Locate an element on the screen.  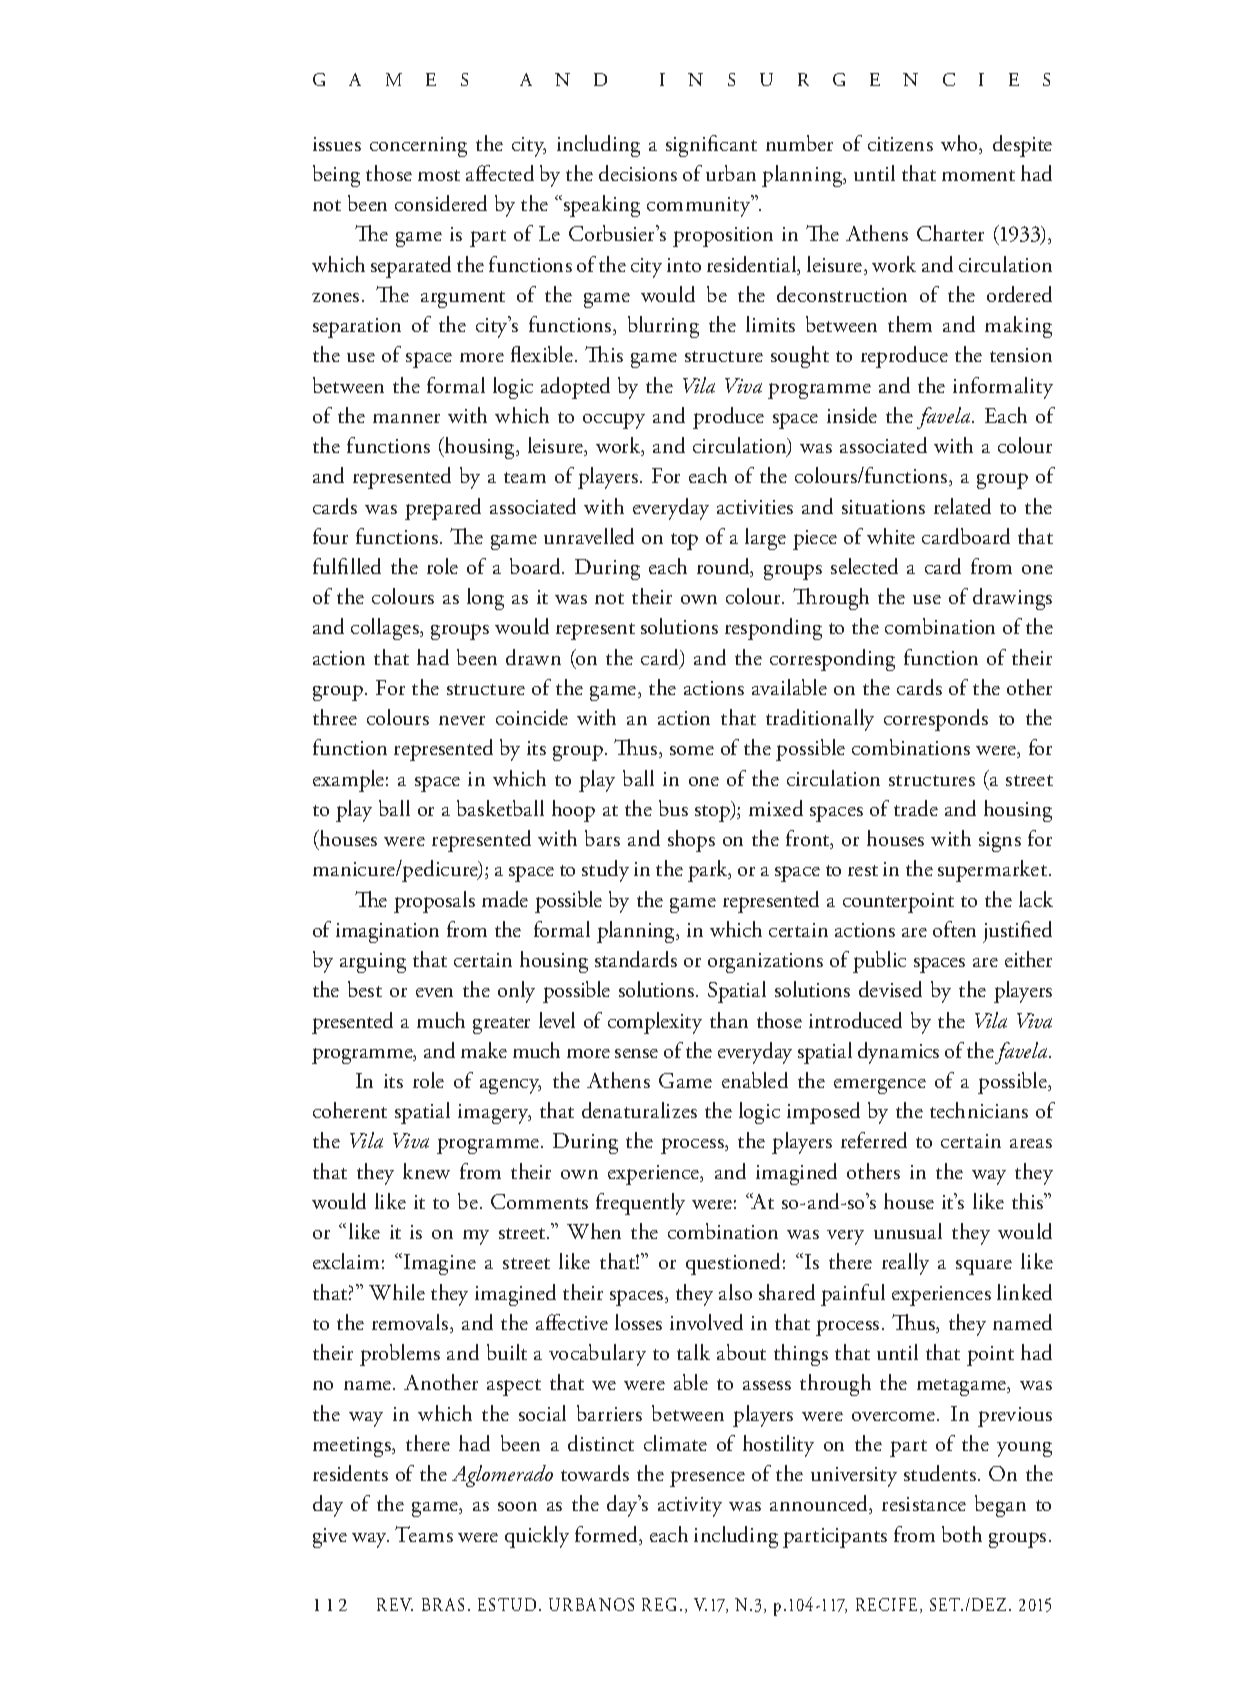
community is located at coordinates (700, 206).
